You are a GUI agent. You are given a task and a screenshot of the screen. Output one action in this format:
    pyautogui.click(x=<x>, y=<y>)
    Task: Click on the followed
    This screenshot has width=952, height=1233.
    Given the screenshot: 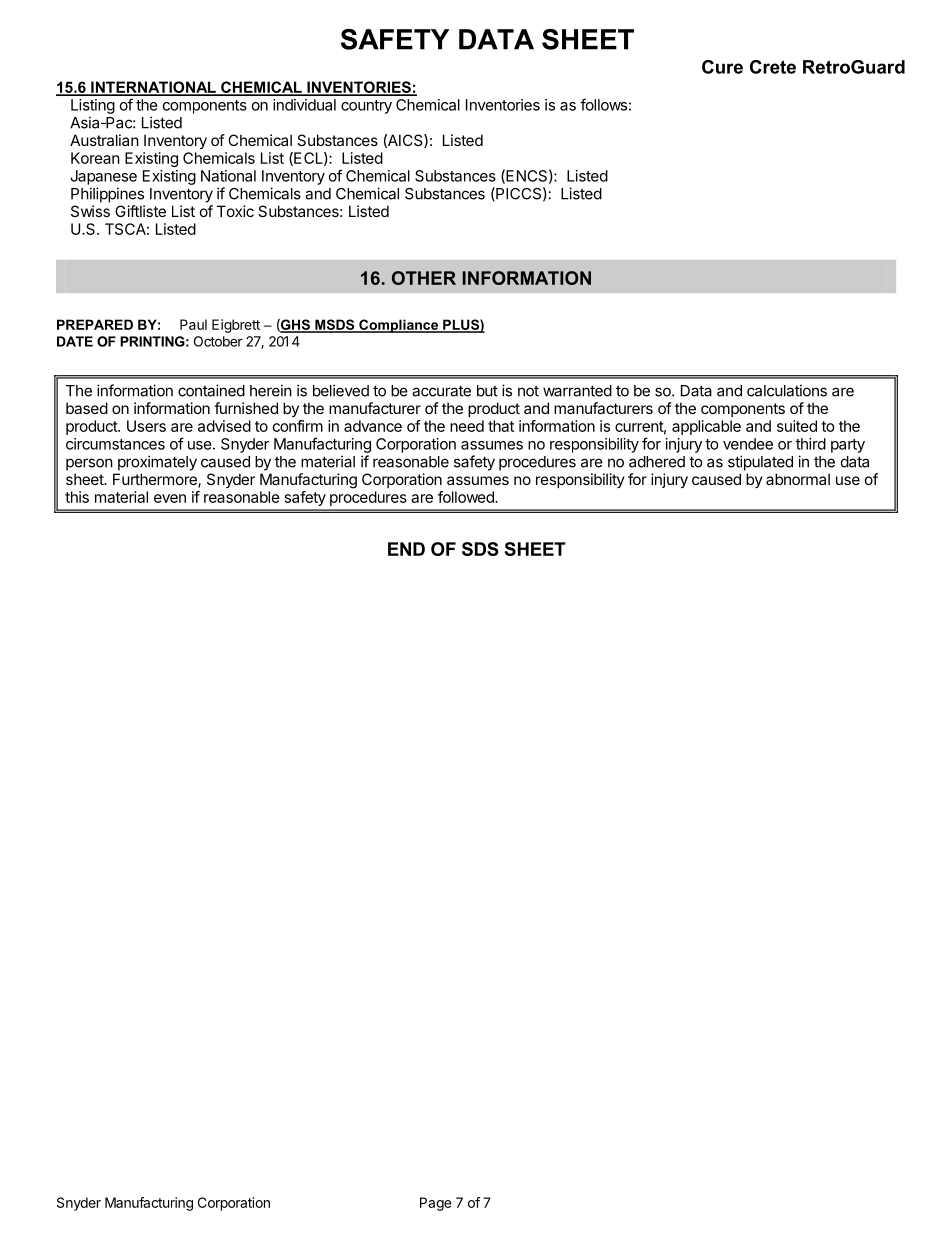 What is the action you would take?
    pyautogui.click(x=467, y=497)
